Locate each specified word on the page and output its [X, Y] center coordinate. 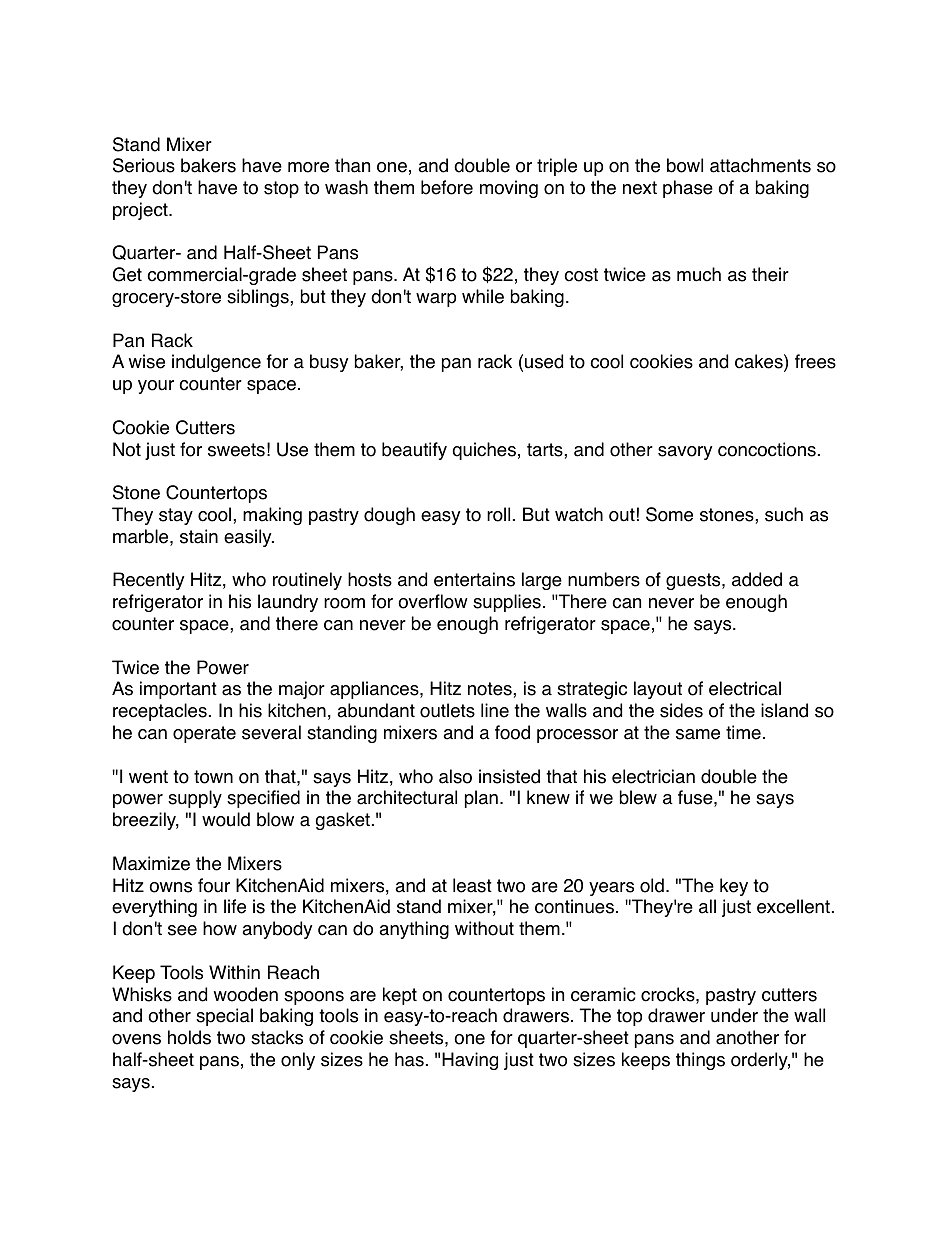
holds [189, 1037]
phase [688, 189]
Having [470, 1061]
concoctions [767, 449]
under [734, 1015]
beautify [414, 451]
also [455, 776]
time [743, 732]
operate [204, 734]
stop [281, 189]
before [447, 187]
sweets [236, 450]
